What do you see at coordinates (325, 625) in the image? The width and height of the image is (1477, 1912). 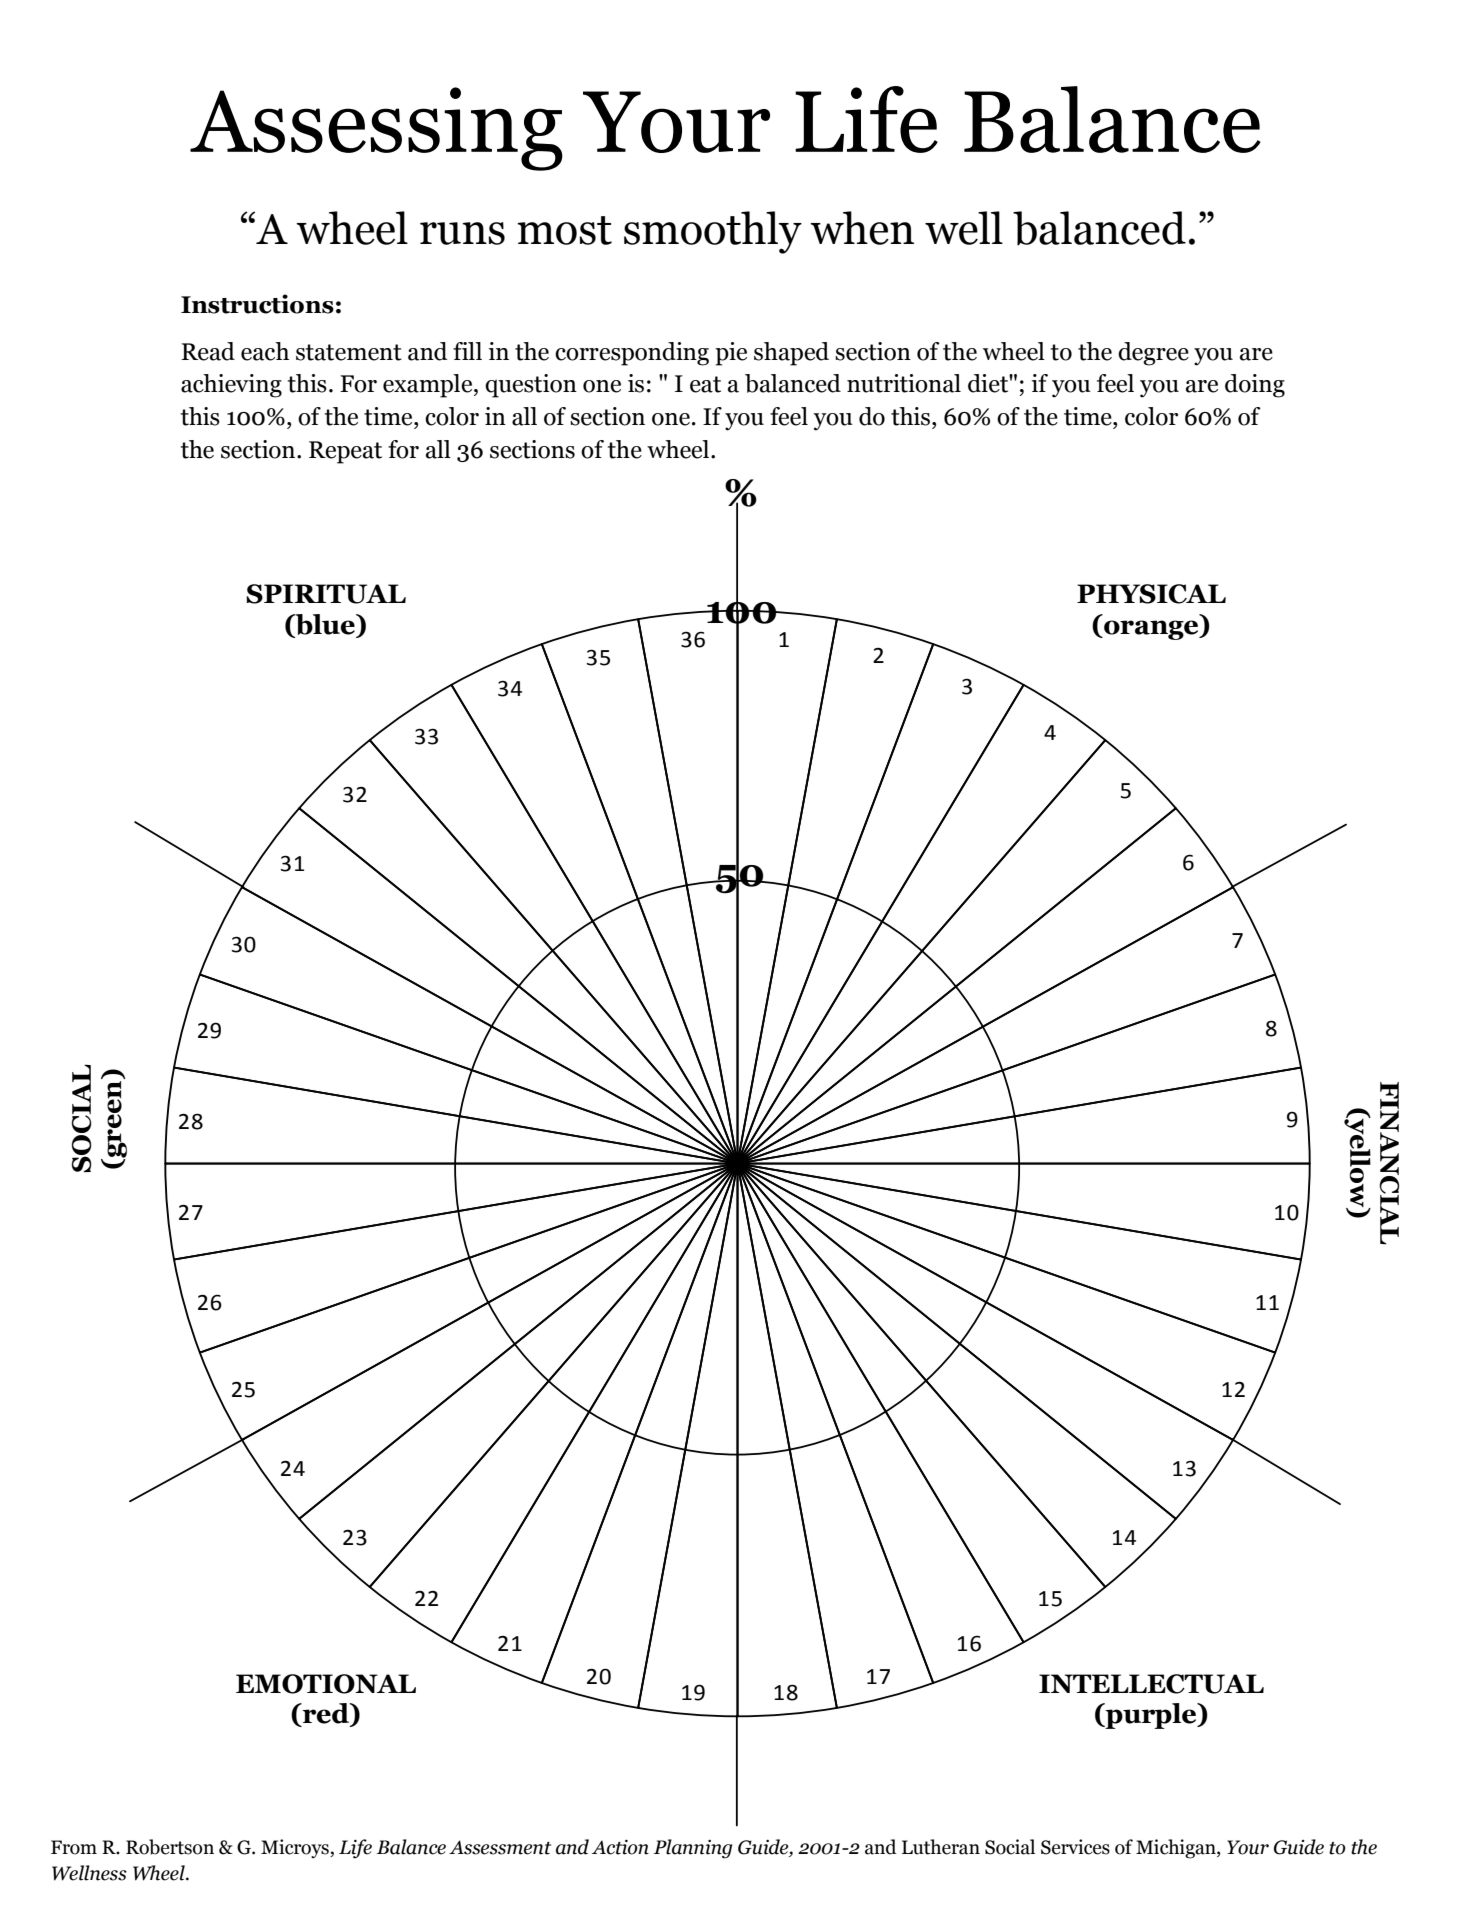 I see `blue` at bounding box center [325, 625].
